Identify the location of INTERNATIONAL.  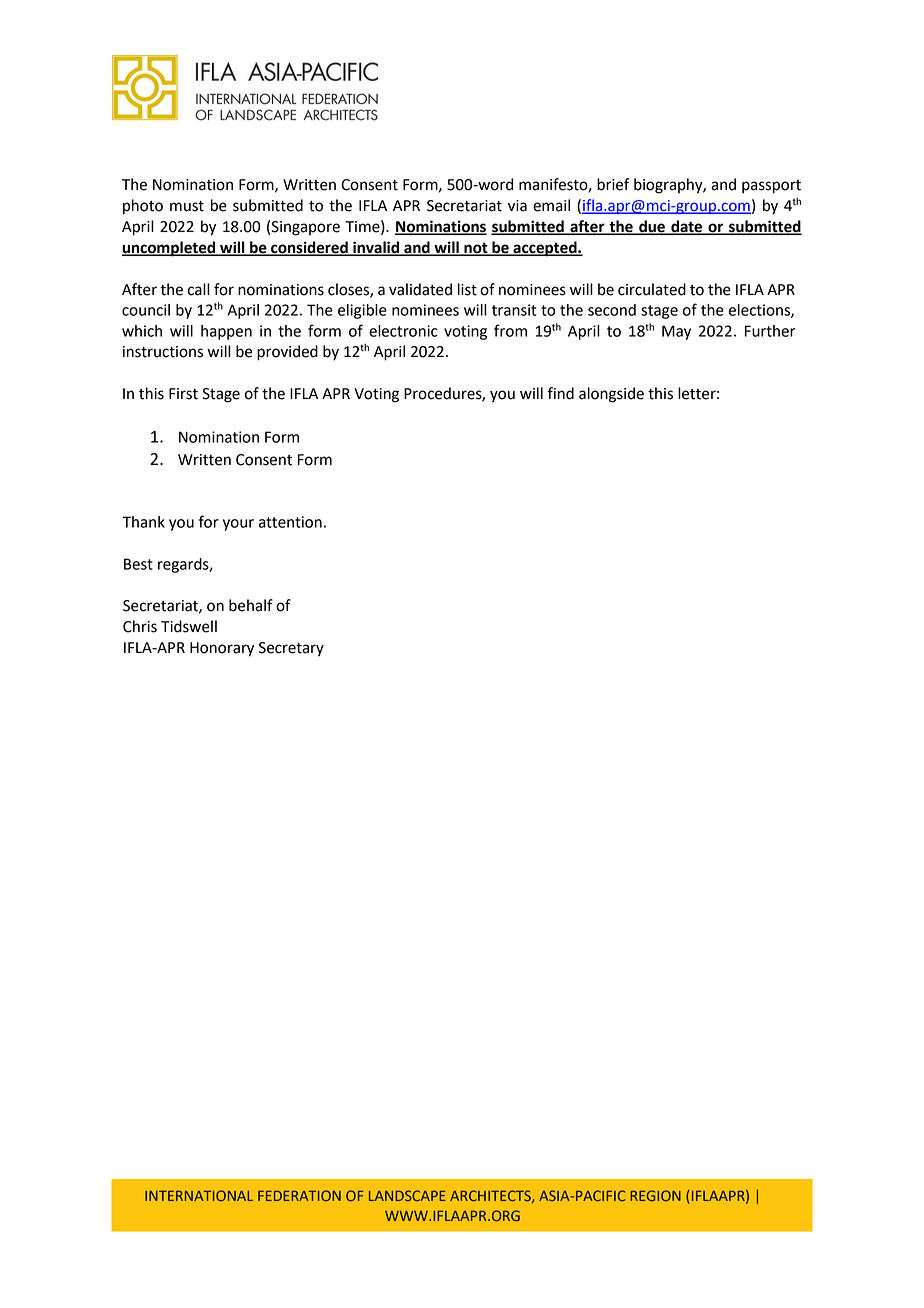
(199, 1195).
